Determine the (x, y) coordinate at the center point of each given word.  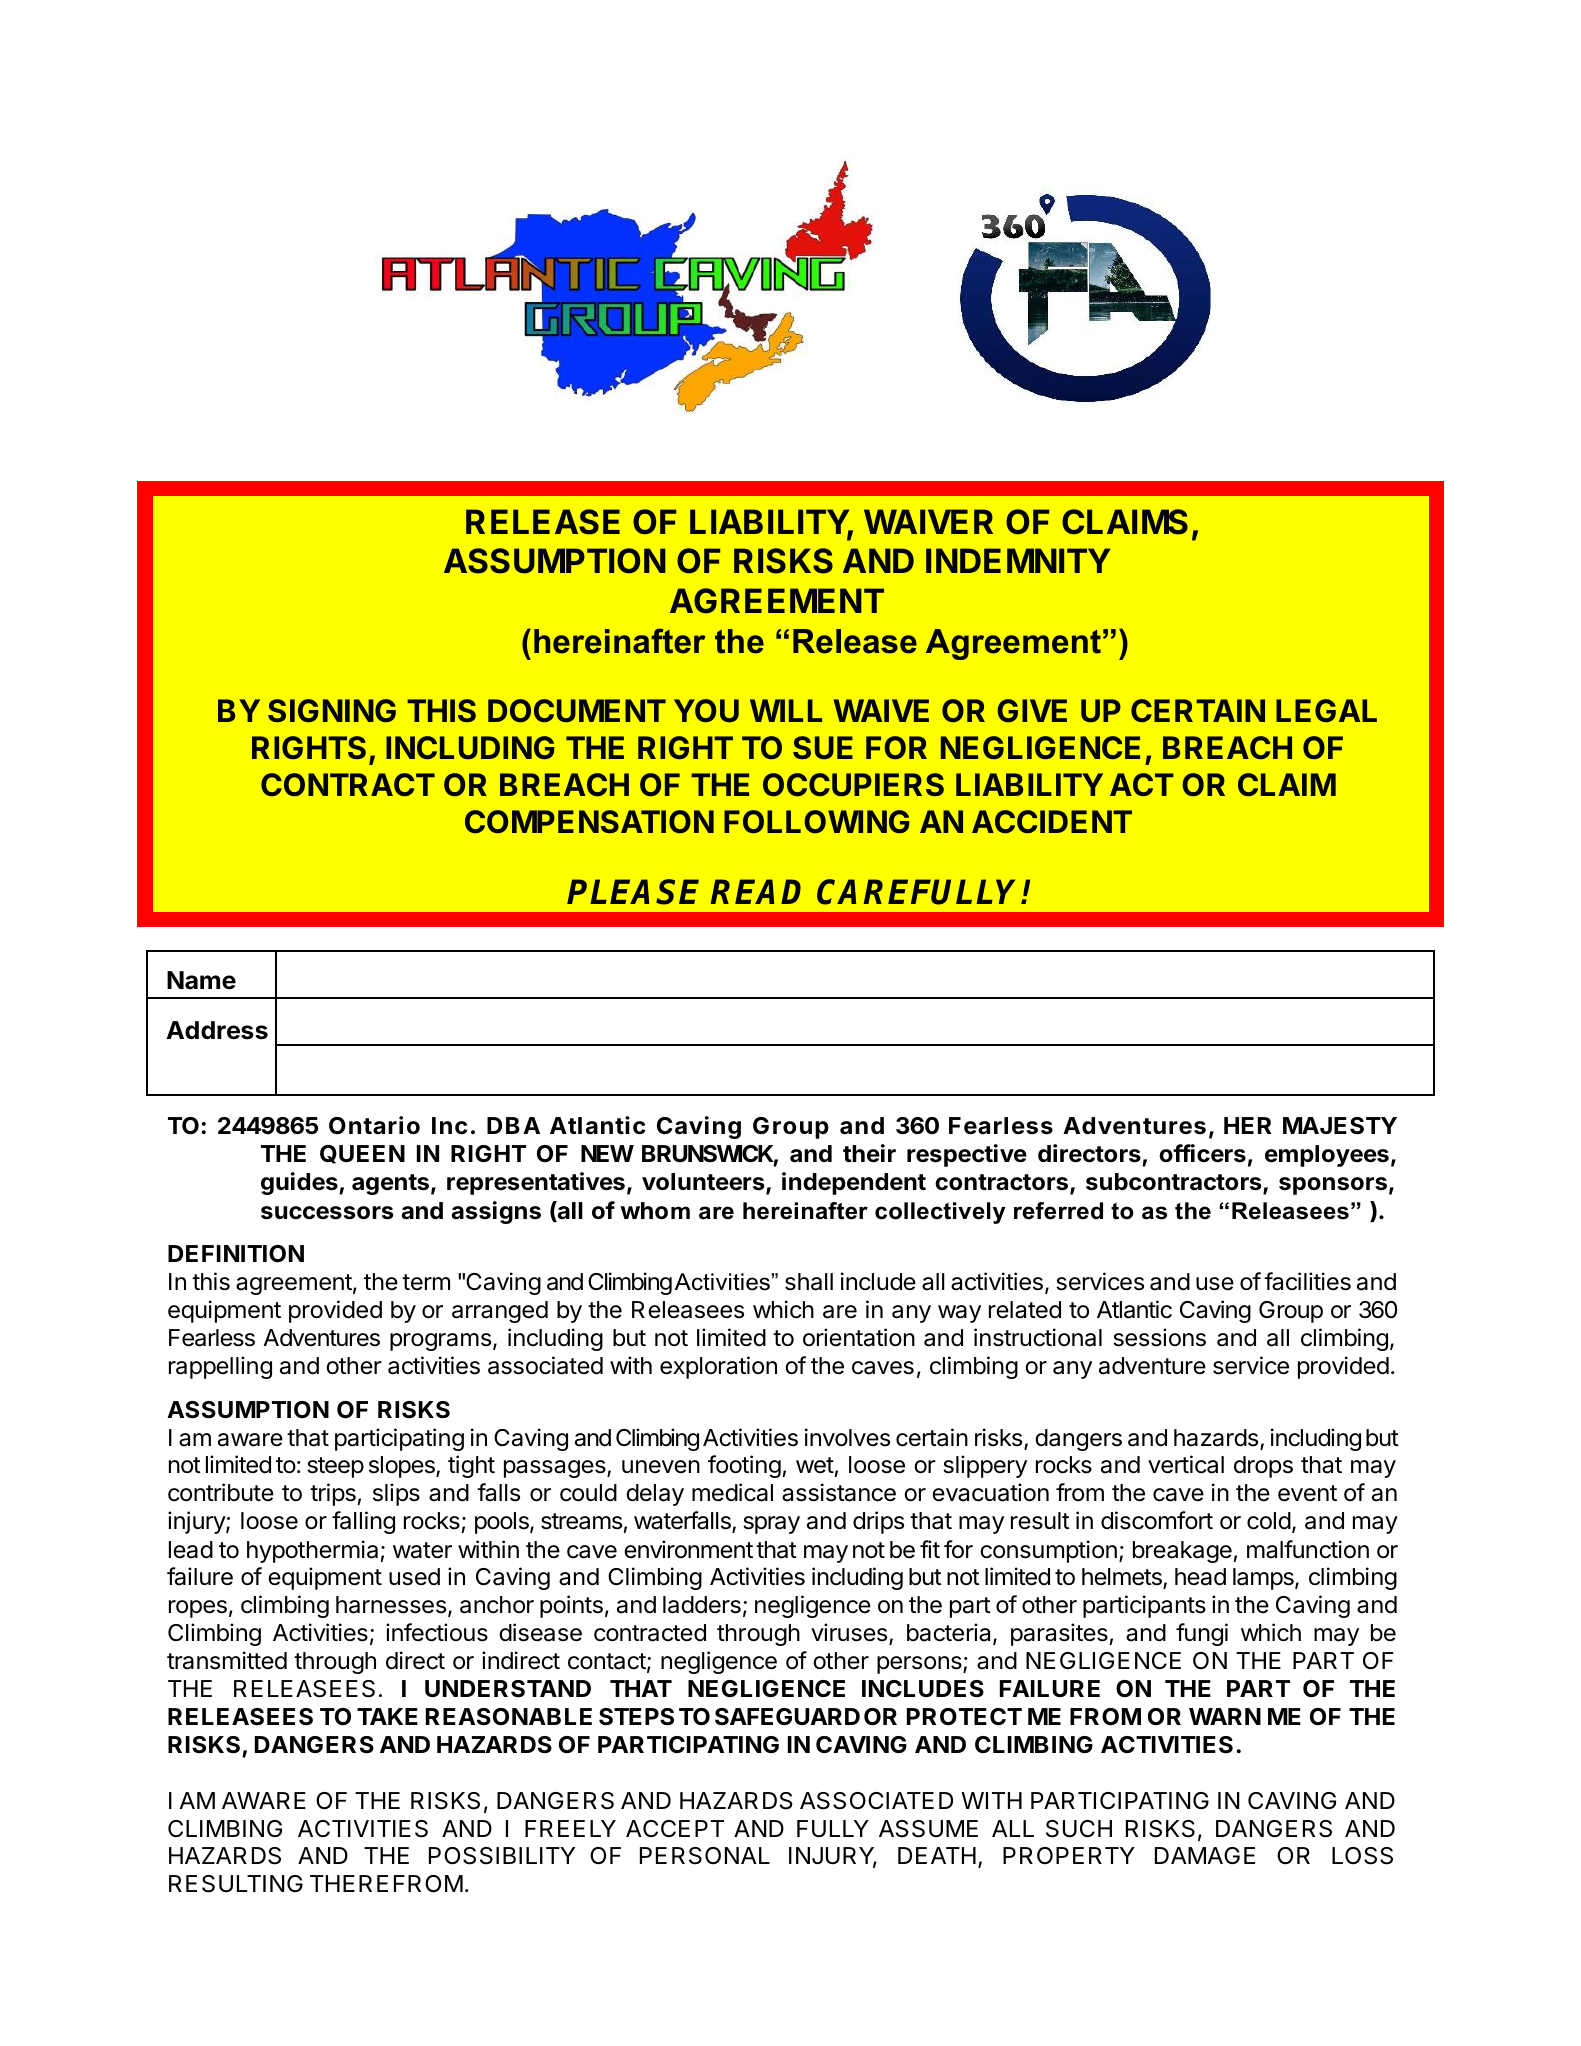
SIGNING (332, 711)
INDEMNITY (1018, 560)
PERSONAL (705, 1856)
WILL (786, 710)
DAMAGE (1205, 1855)
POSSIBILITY (502, 1856)
